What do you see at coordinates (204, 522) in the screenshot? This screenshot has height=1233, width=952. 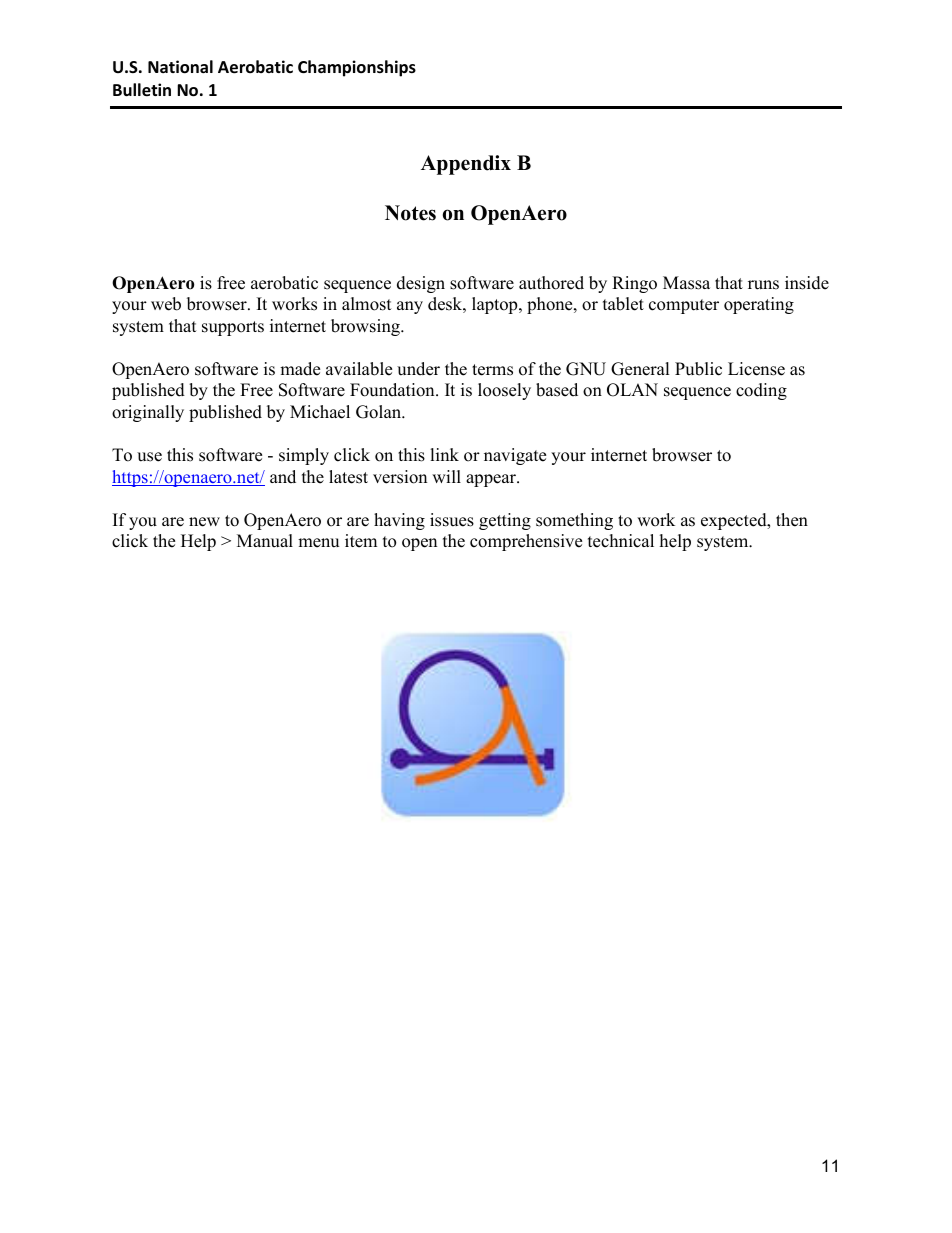 I see `new` at bounding box center [204, 522].
